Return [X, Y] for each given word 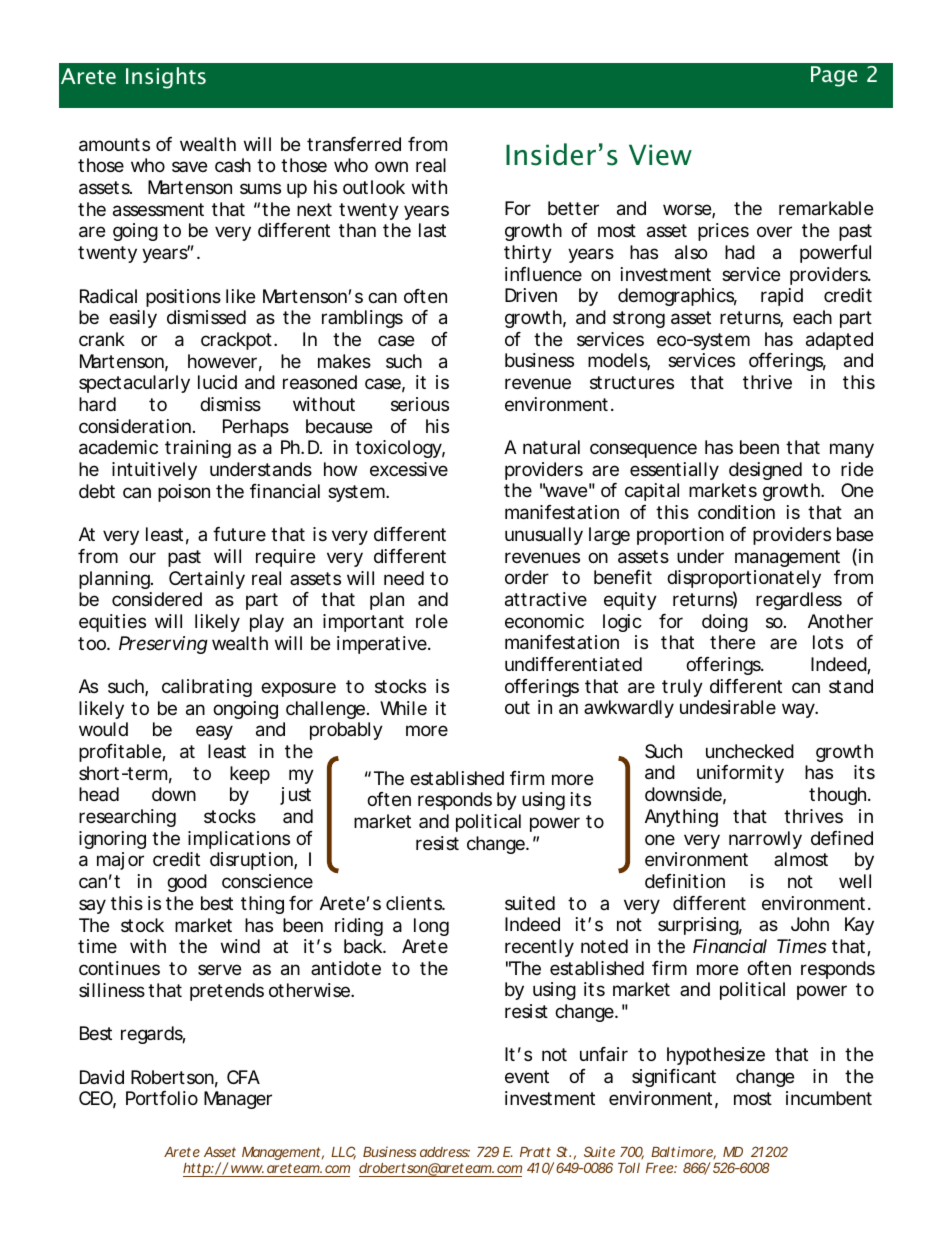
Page [834, 76]
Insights [166, 78]
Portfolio [162, 1098]
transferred [354, 144]
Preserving [163, 645]
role [432, 621]
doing [725, 623]
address [445, 1152]
